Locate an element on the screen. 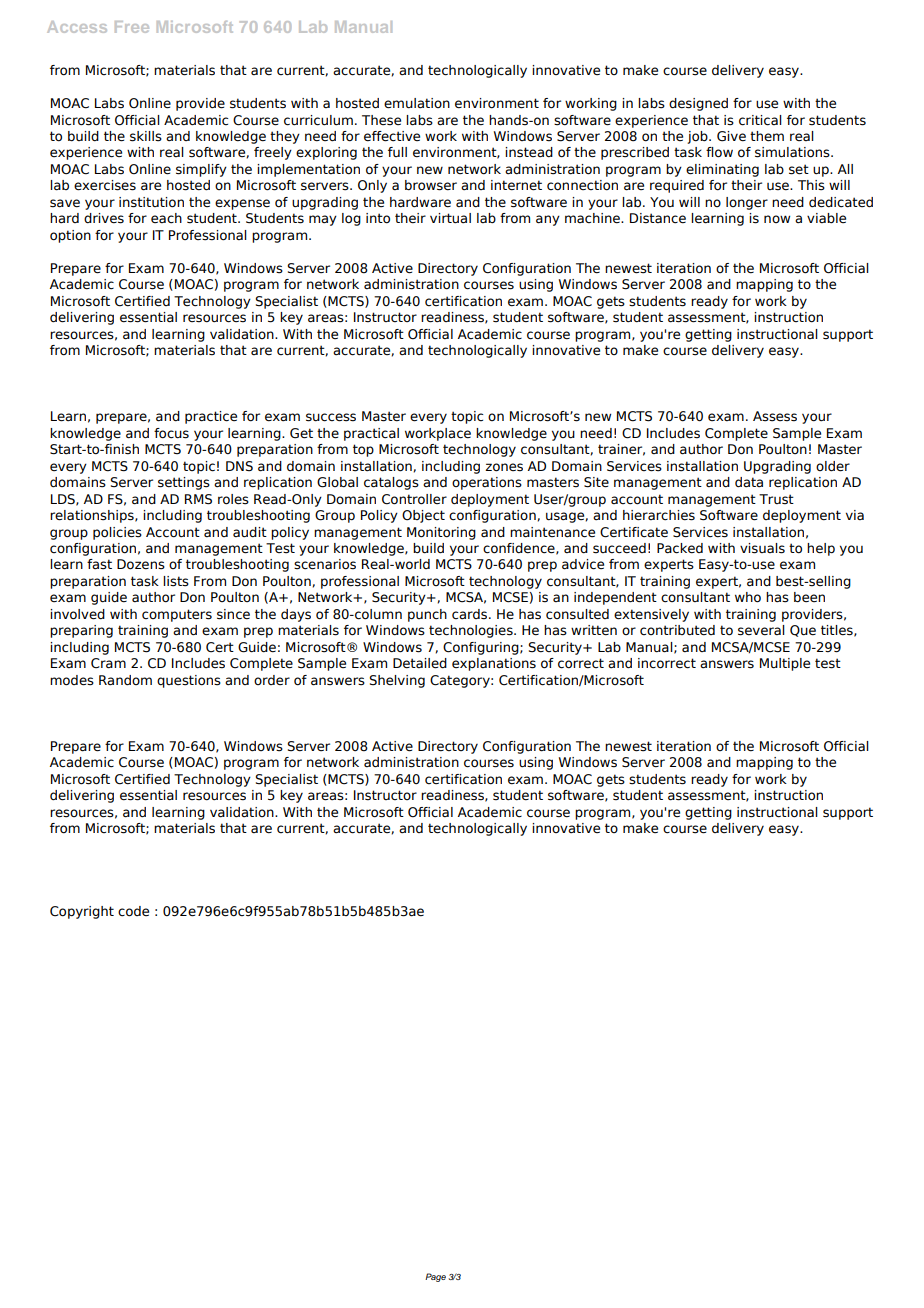  skills is located at coordinates (146, 136).
